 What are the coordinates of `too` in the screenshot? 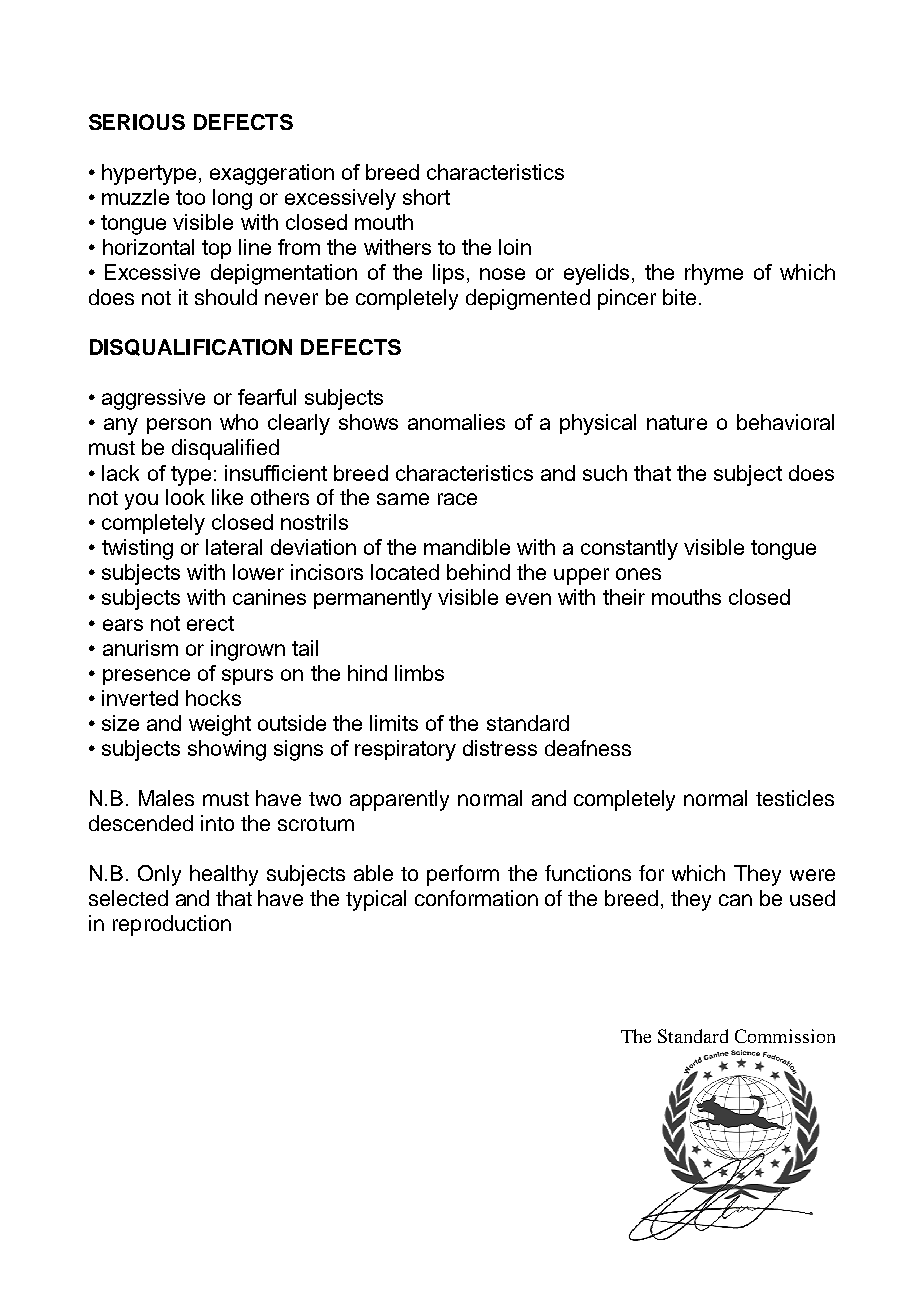 It's located at (190, 197).
